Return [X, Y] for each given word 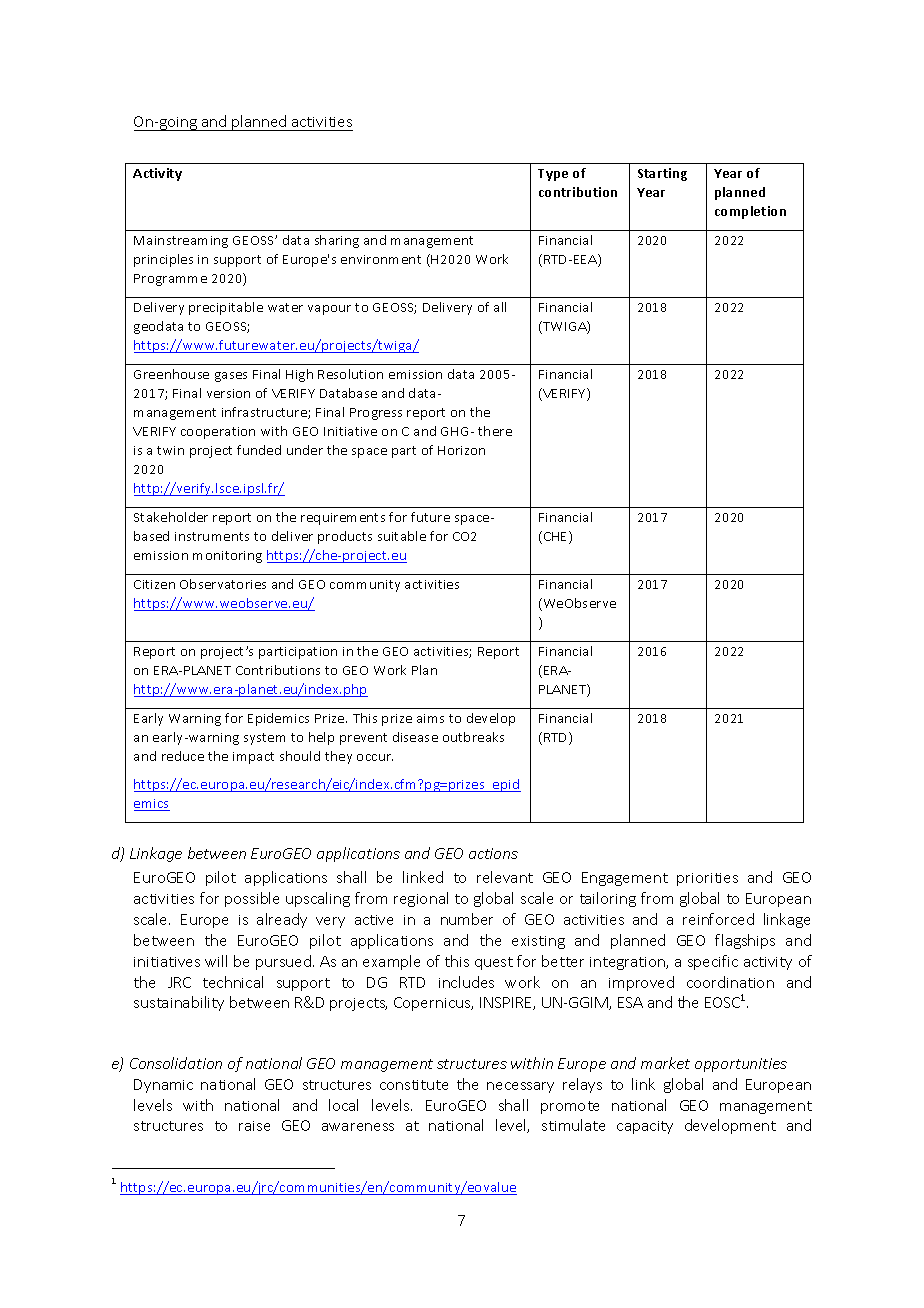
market [665, 1063]
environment [381, 259]
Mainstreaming [181, 242]
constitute [414, 1085]
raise [254, 1126]
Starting [662, 174]
